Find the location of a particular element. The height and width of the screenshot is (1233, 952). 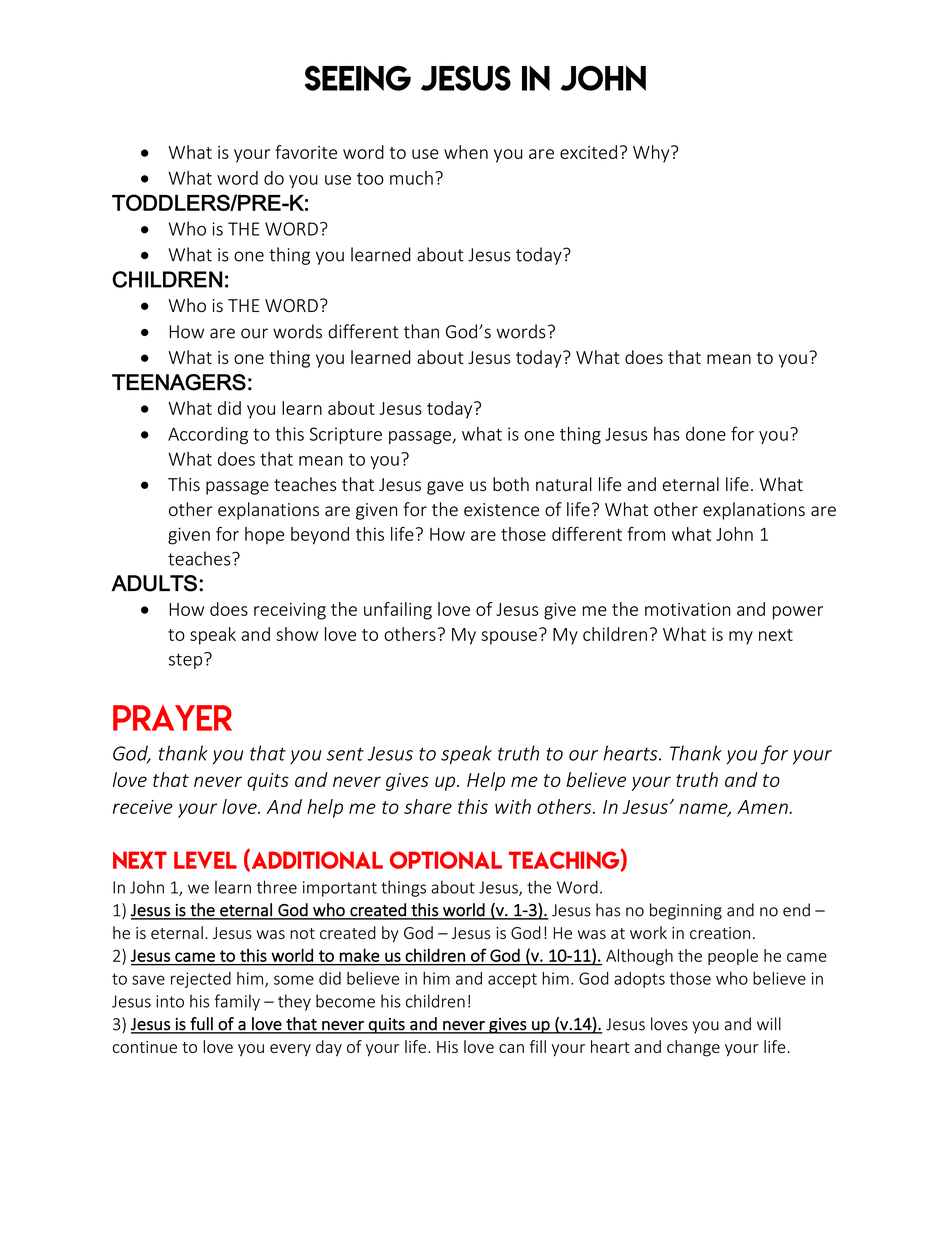

when is located at coordinates (466, 152).
